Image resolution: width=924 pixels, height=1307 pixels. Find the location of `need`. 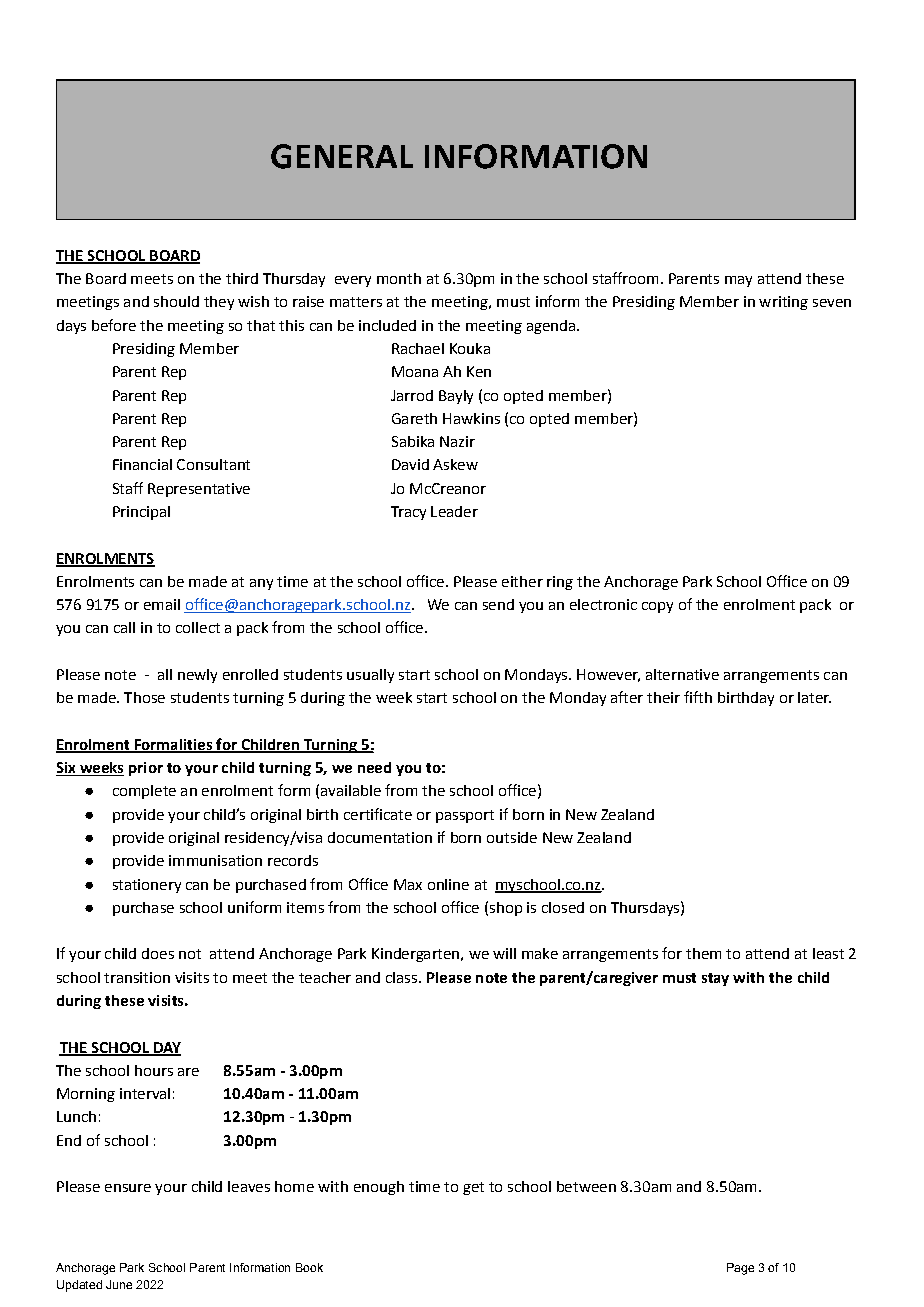

need is located at coordinates (374, 767).
